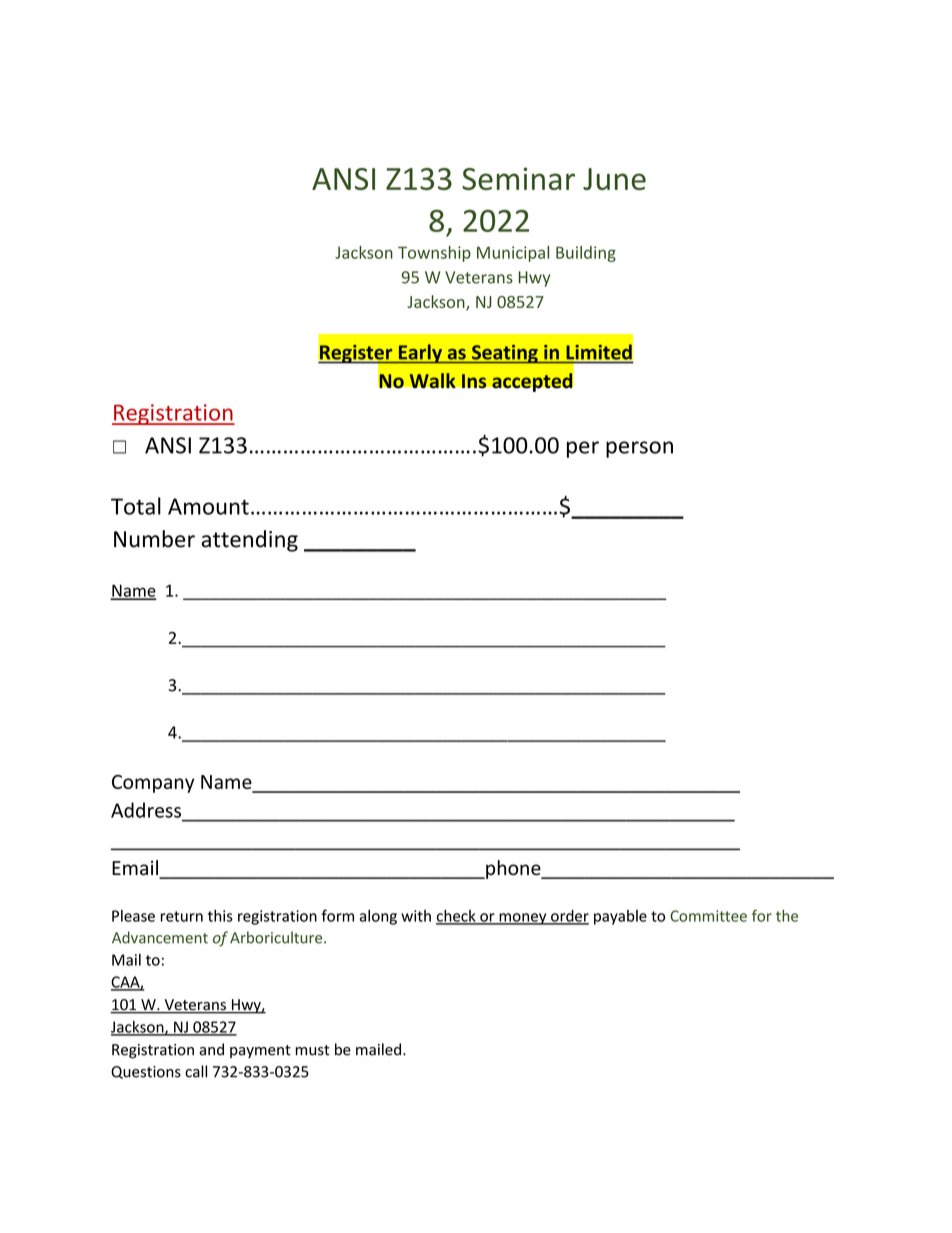 This page has width=952, height=1233. What do you see at coordinates (432, 380) in the page?
I see `Walk` at bounding box center [432, 380].
